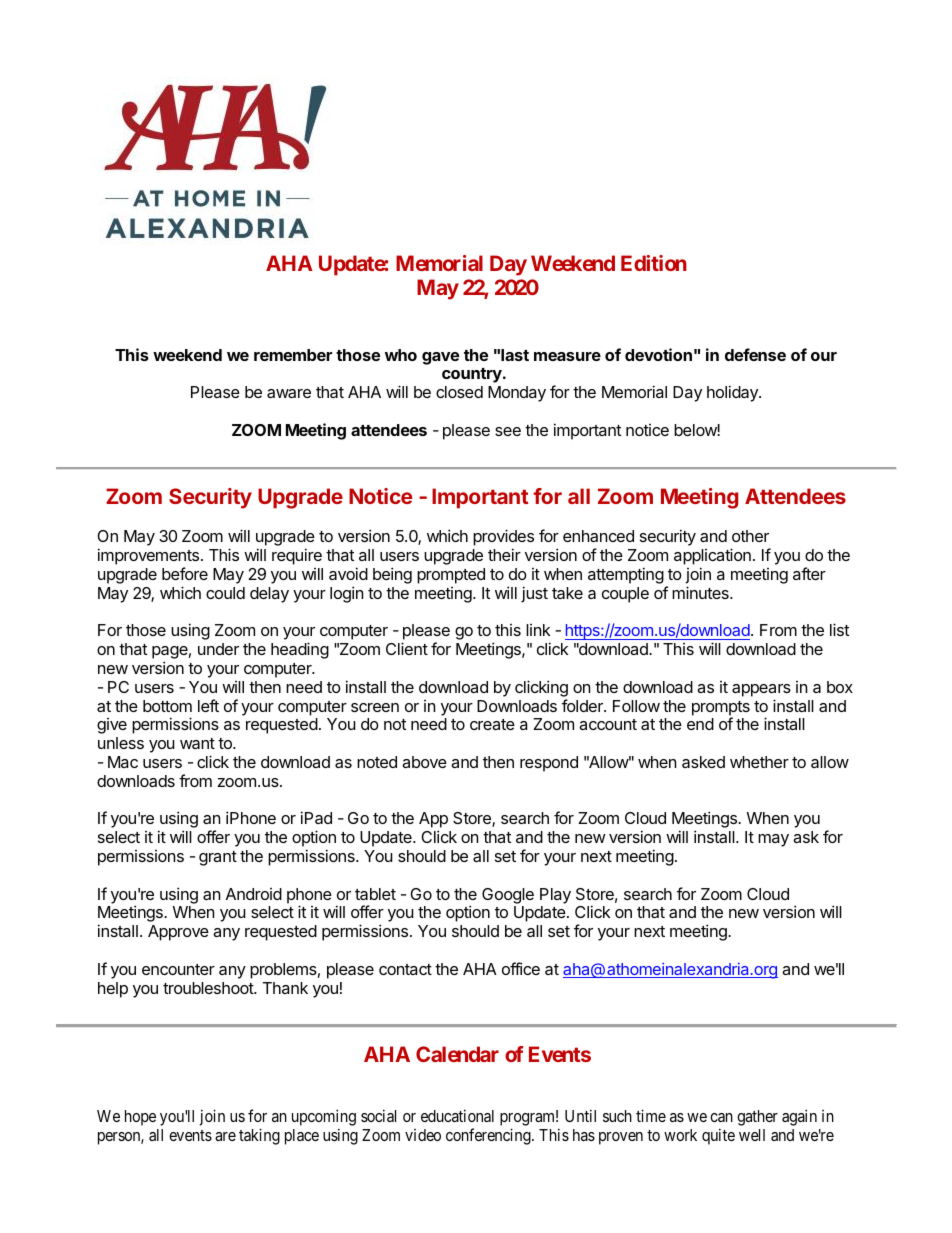 The image size is (952, 1233). Describe the element at coordinates (440, 358) in the image. I see `gave` at that location.
